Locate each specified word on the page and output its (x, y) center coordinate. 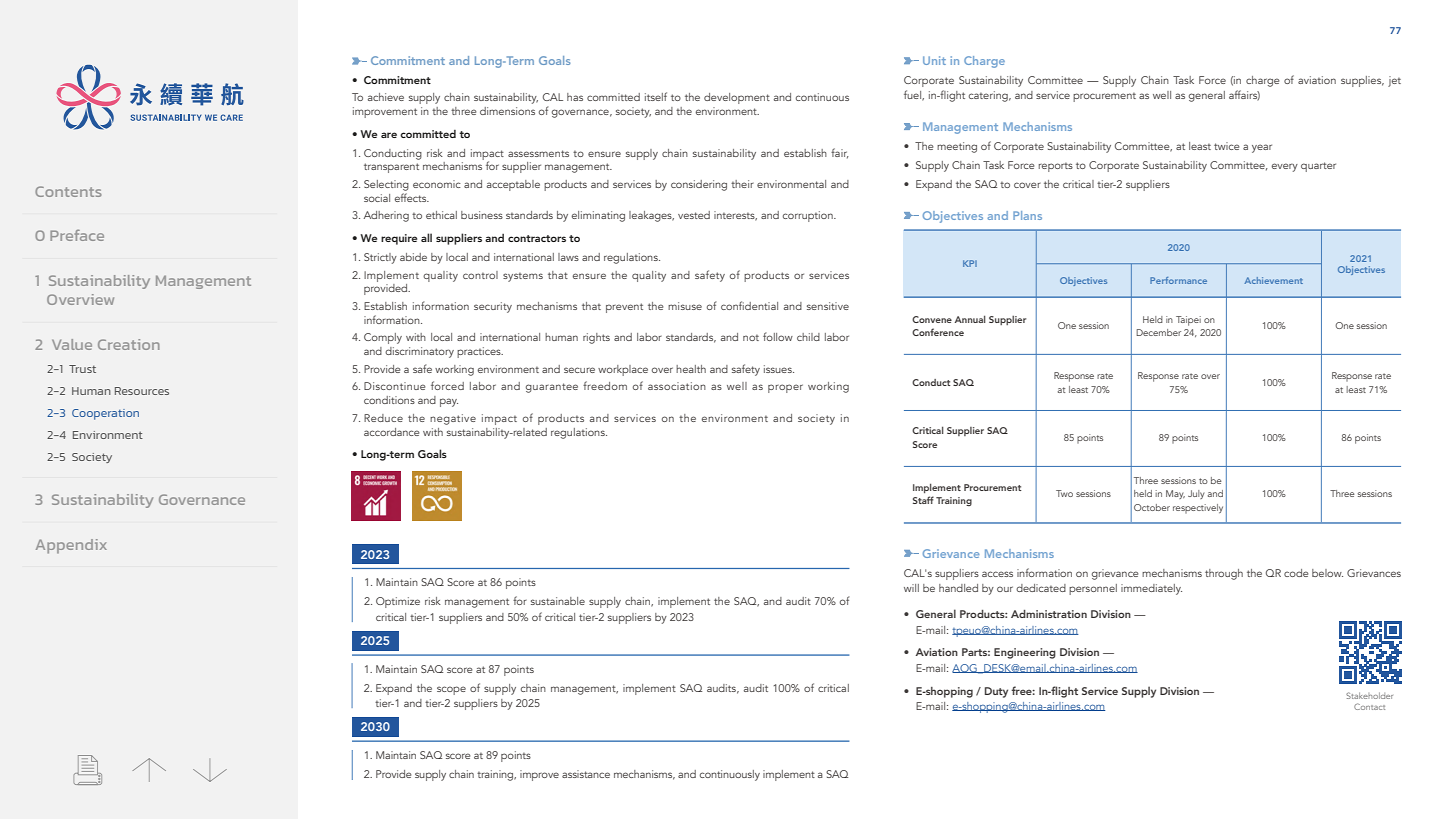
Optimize (398, 602)
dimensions (507, 111)
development (737, 98)
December (1158, 332)
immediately (1151, 589)
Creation (129, 344)
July (1196, 494)
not (751, 338)
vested (694, 215)
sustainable (558, 601)
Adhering (386, 216)
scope (451, 690)
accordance (391, 432)
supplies (1362, 81)
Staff (923, 500)
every (1285, 167)
